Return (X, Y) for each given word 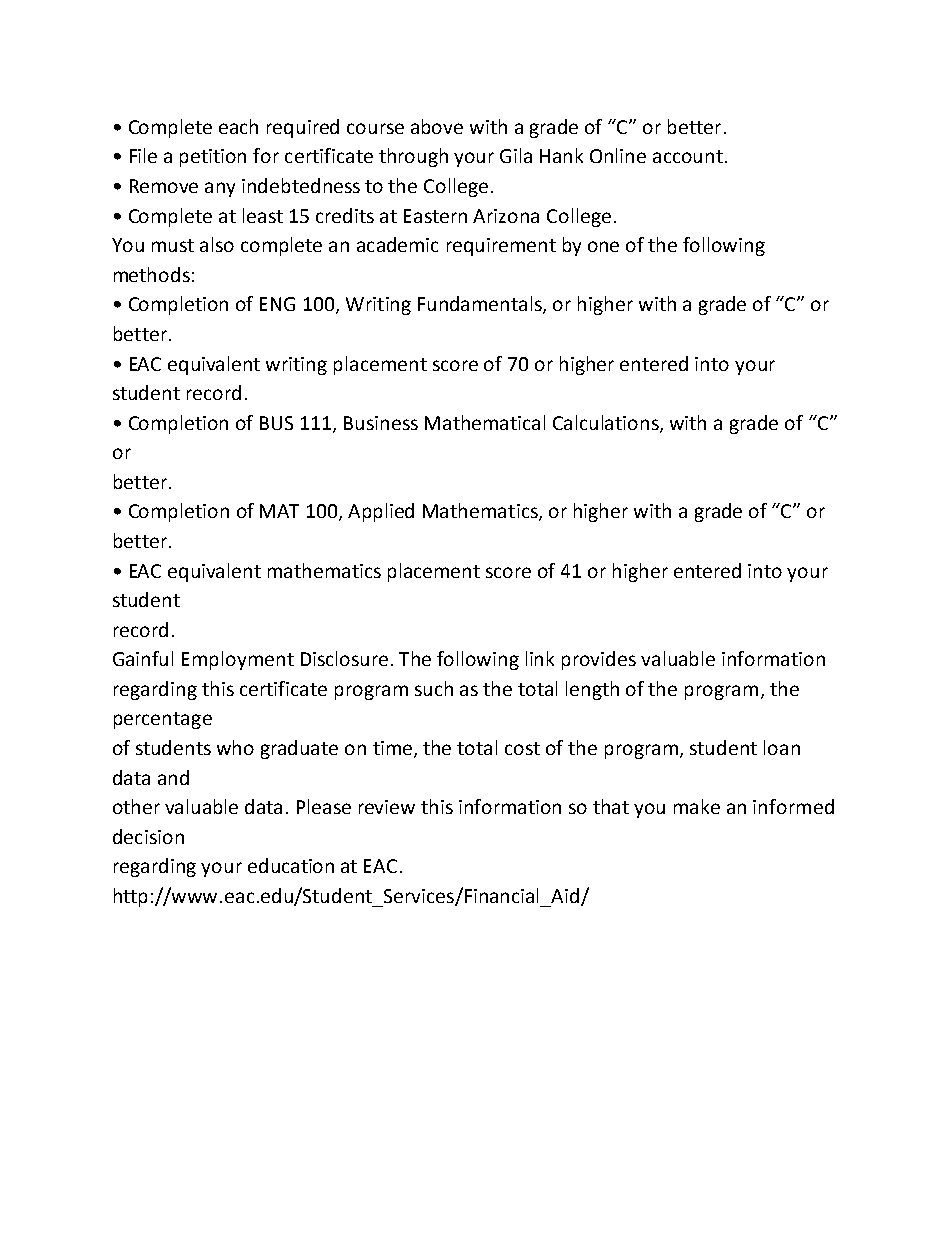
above (437, 126)
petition (213, 158)
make (697, 806)
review (387, 807)
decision (148, 836)
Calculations (607, 423)
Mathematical (485, 422)
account (688, 156)
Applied (381, 512)
